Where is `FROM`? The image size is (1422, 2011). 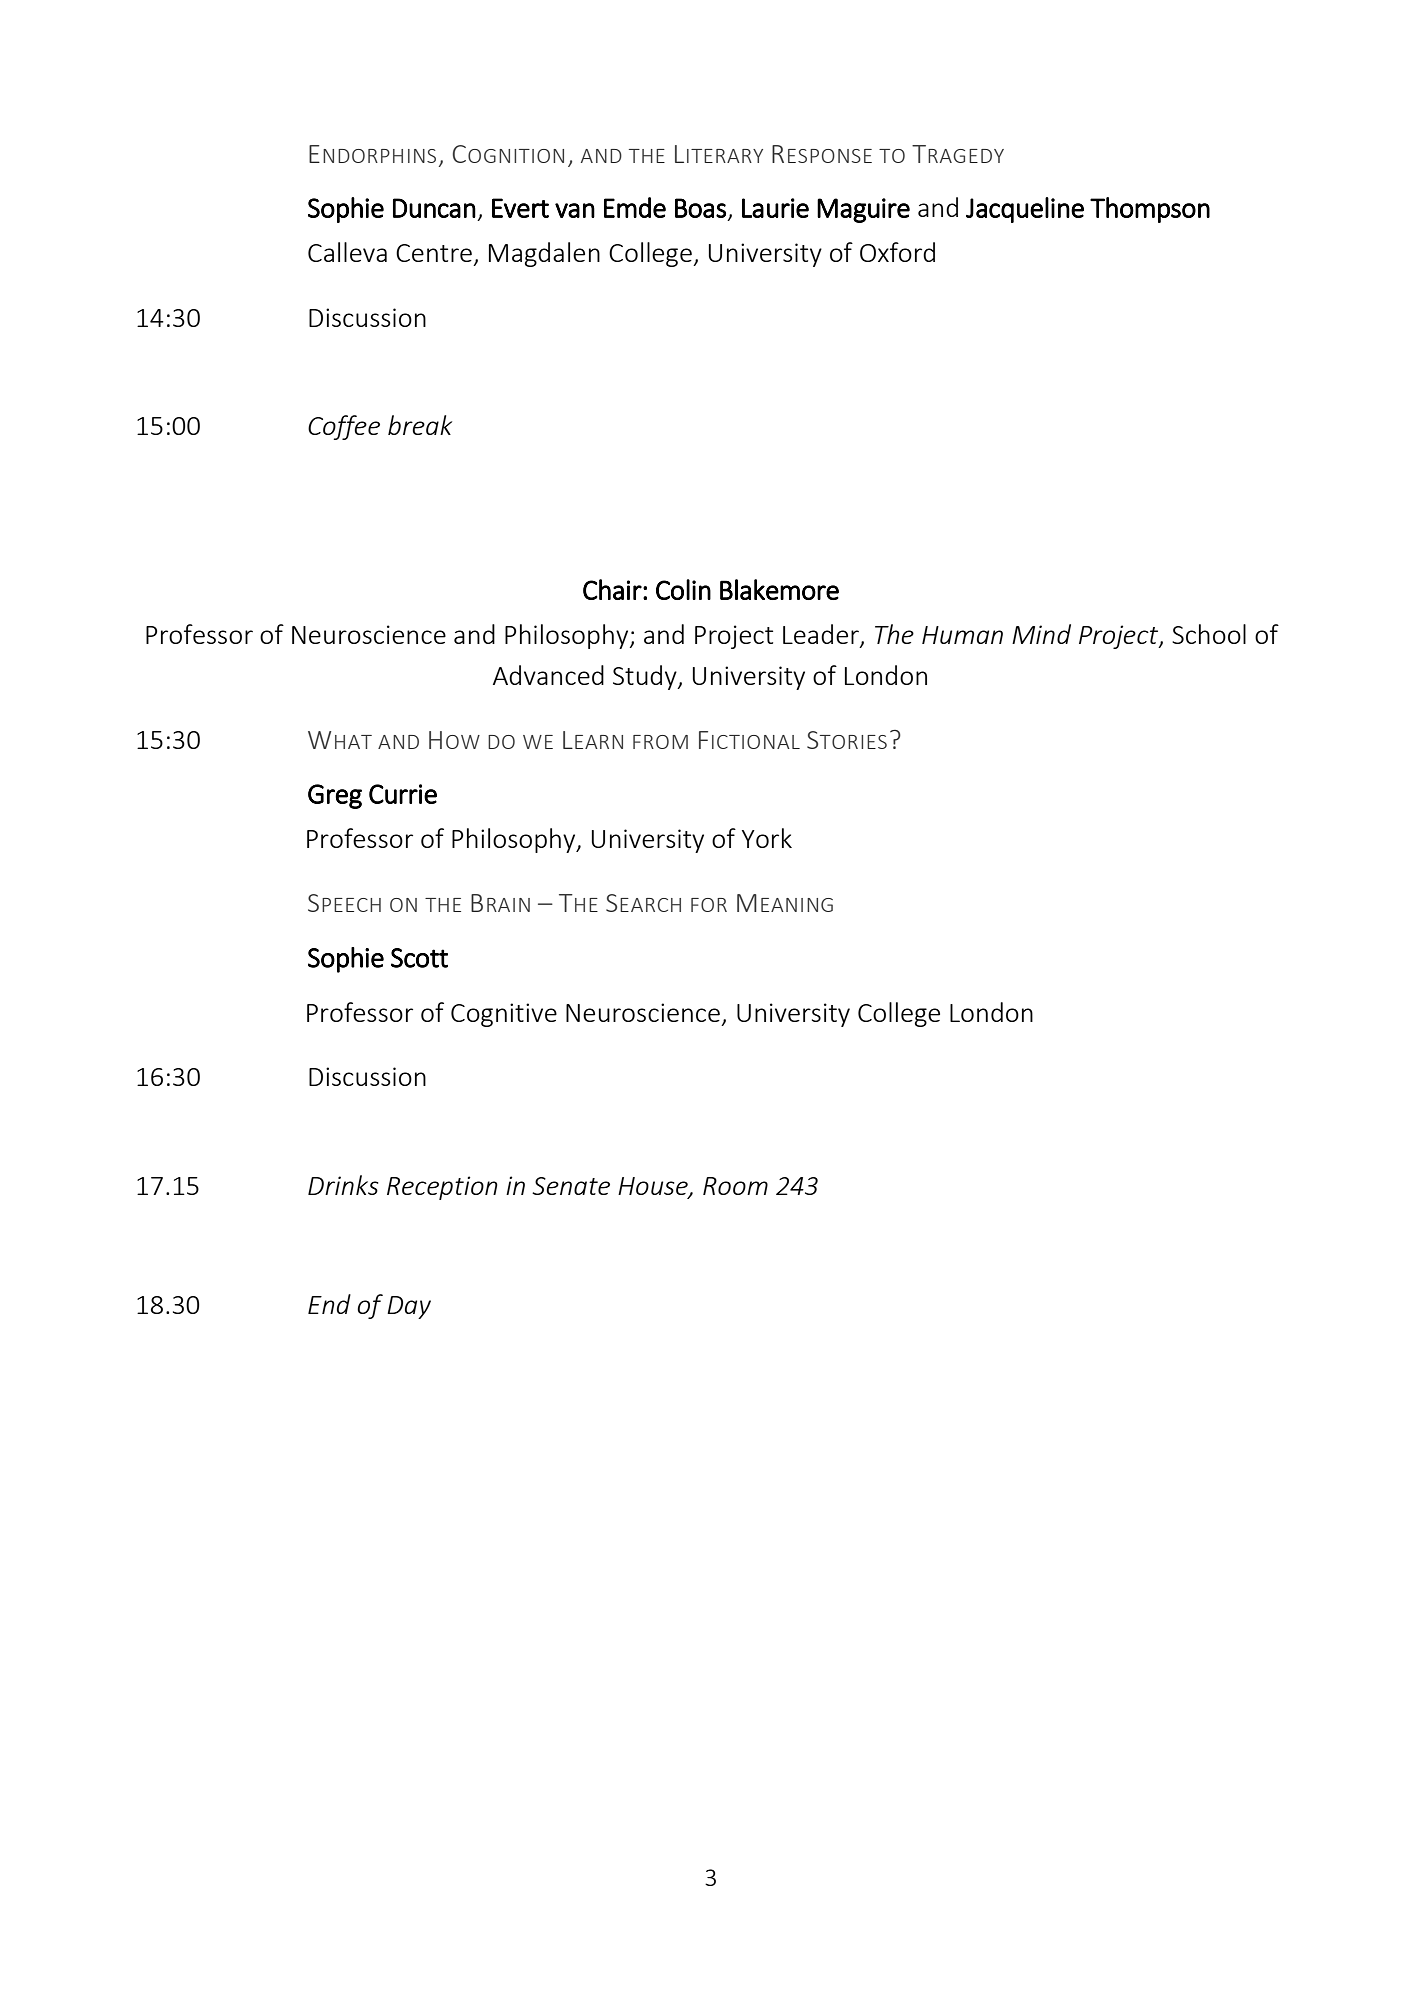 FROM is located at coordinates (660, 742).
